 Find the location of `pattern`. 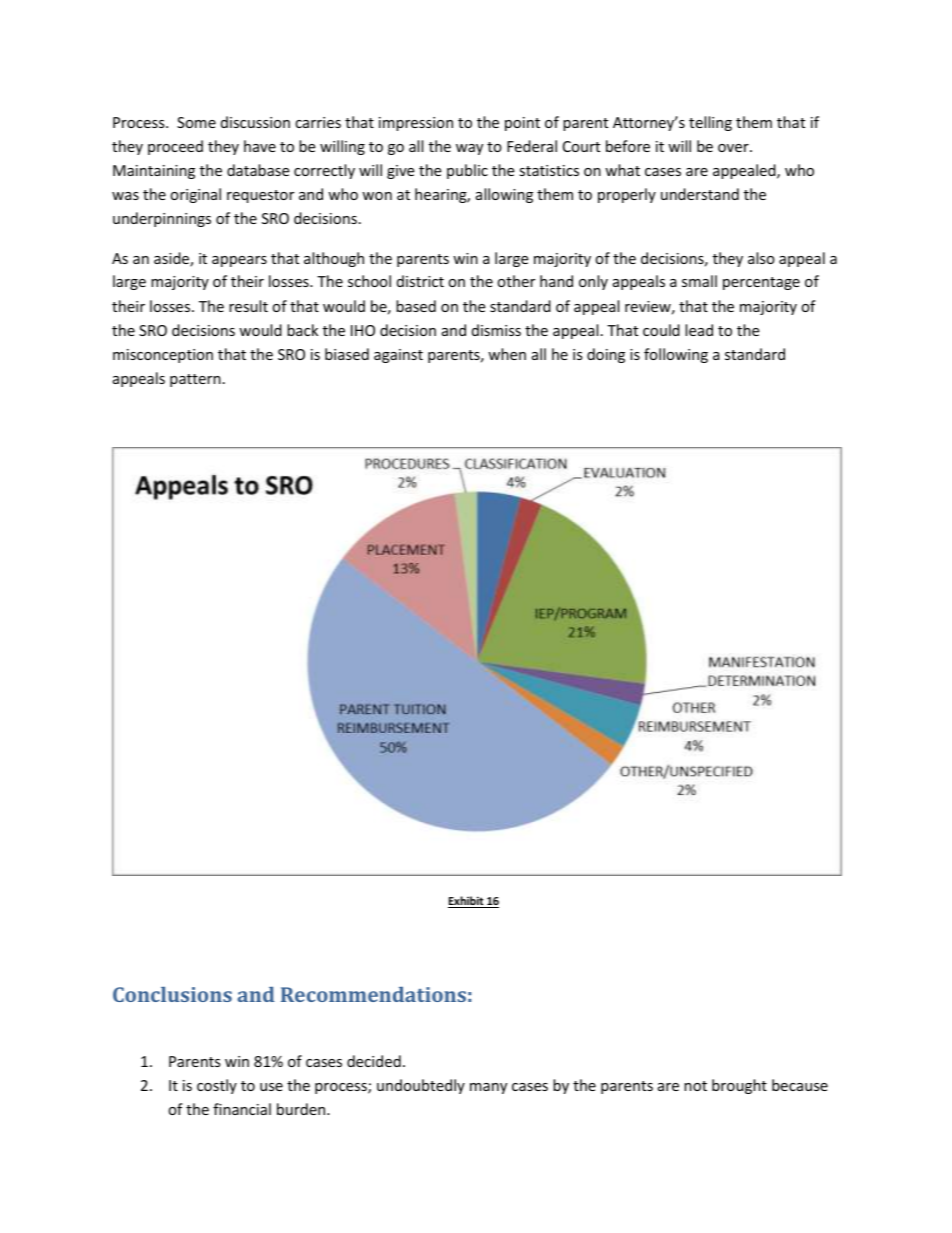

pattern is located at coordinates (195, 380).
